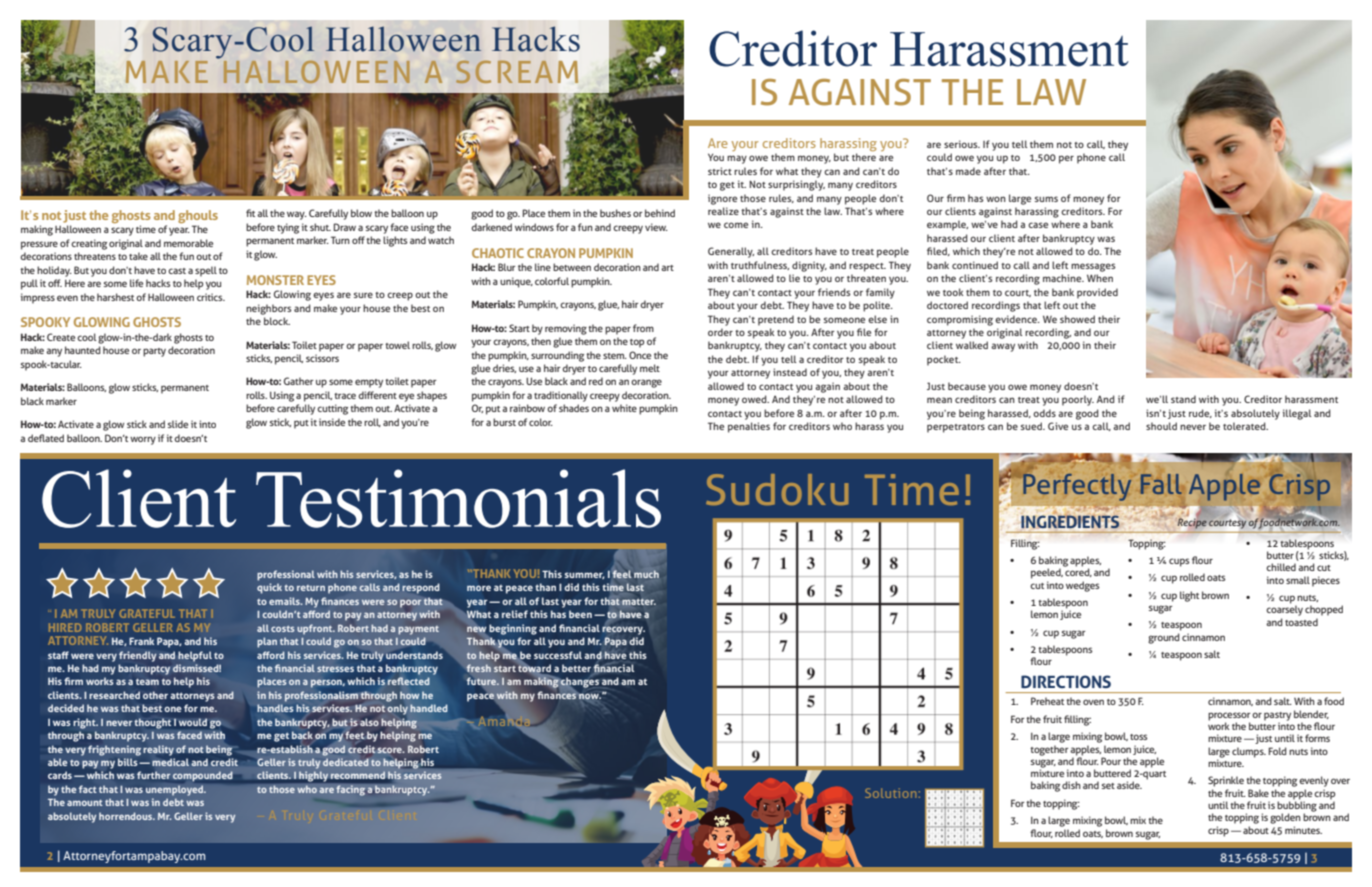 This image has height=887, width=1372. I want to click on cast, so click(177, 271).
